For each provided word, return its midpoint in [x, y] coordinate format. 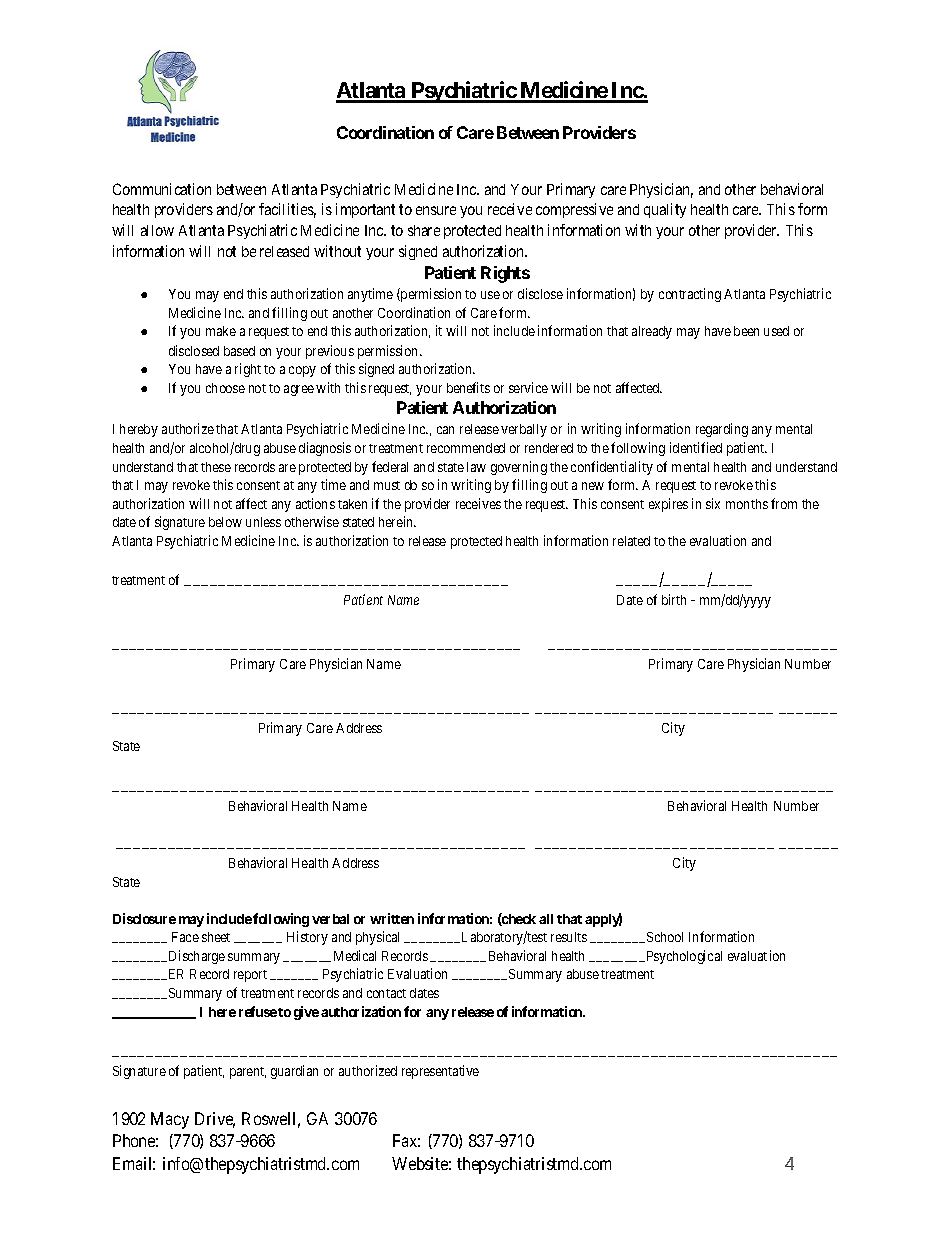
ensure [436, 210]
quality [665, 210]
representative [440, 1072]
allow [157, 230]
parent [248, 1073]
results [569, 937]
